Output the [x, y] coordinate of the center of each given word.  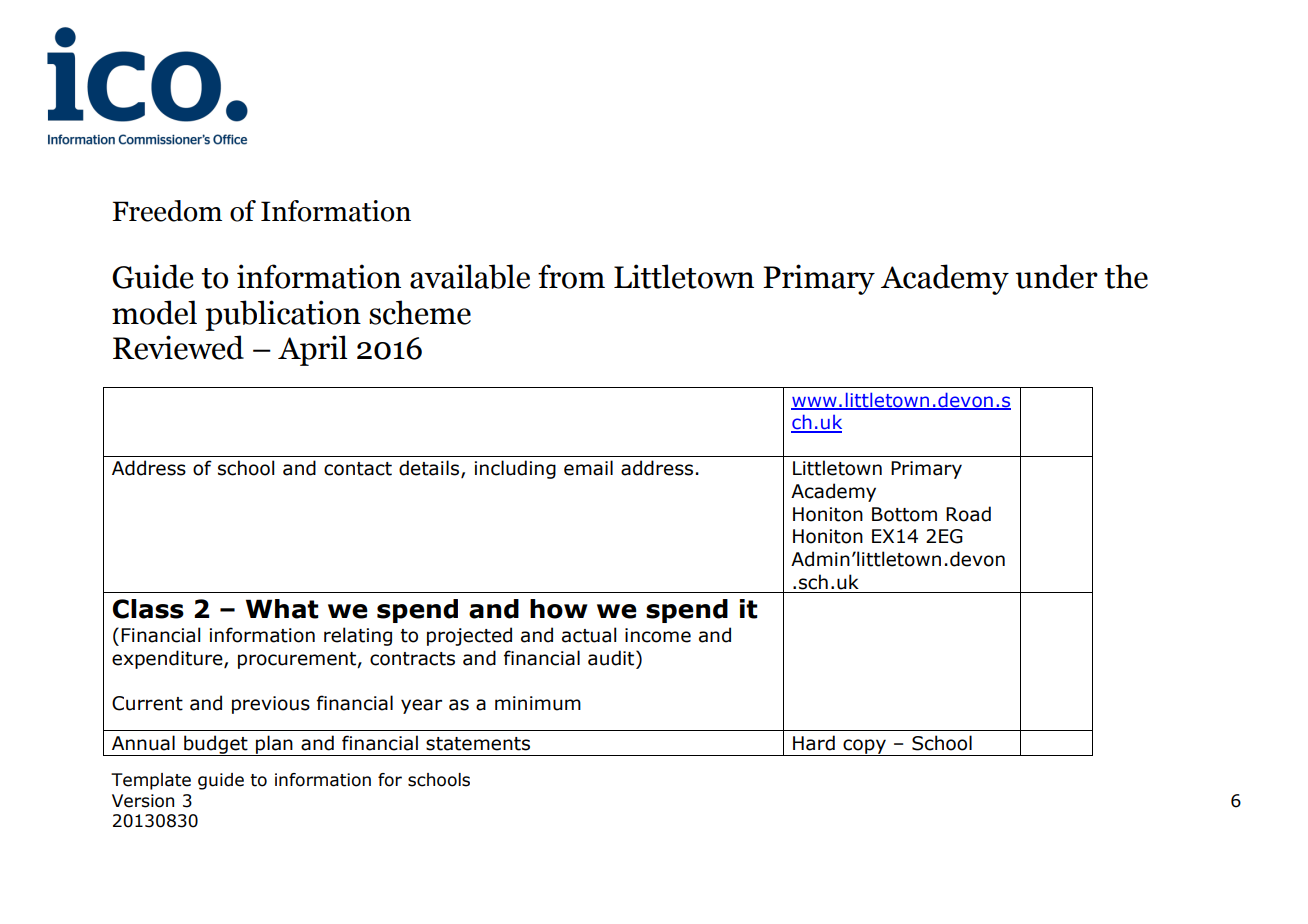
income [658, 635]
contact [358, 469]
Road [968, 514]
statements [478, 744]
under [1056, 276]
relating [358, 636]
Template [151, 781]
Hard [814, 743]
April [313, 350]
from [571, 276]
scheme [420, 312]
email [588, 468]
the [1126, 276]
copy [864, 747]
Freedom [167, 211]
